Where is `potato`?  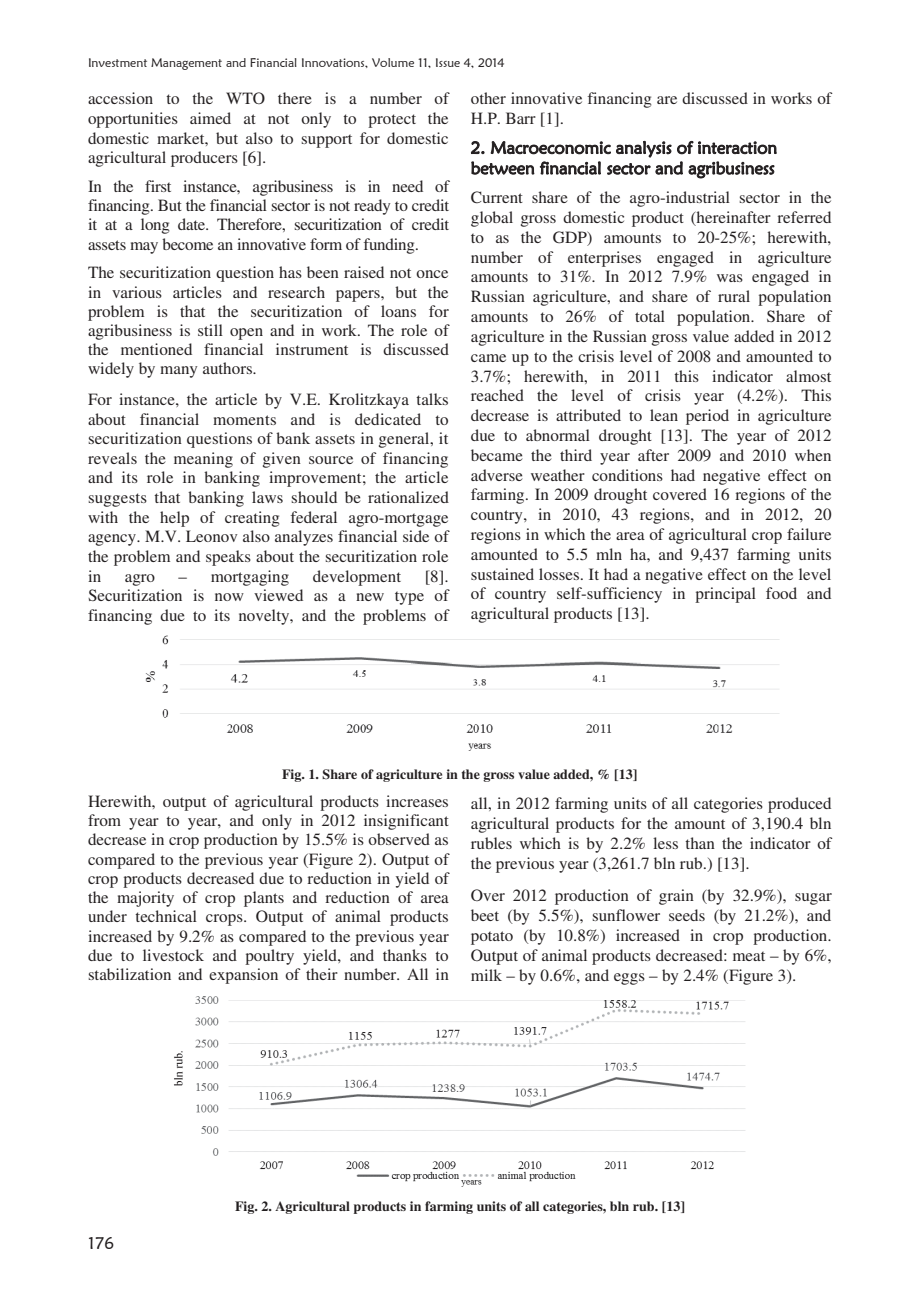 potato is located at coordinates (492, 938).
